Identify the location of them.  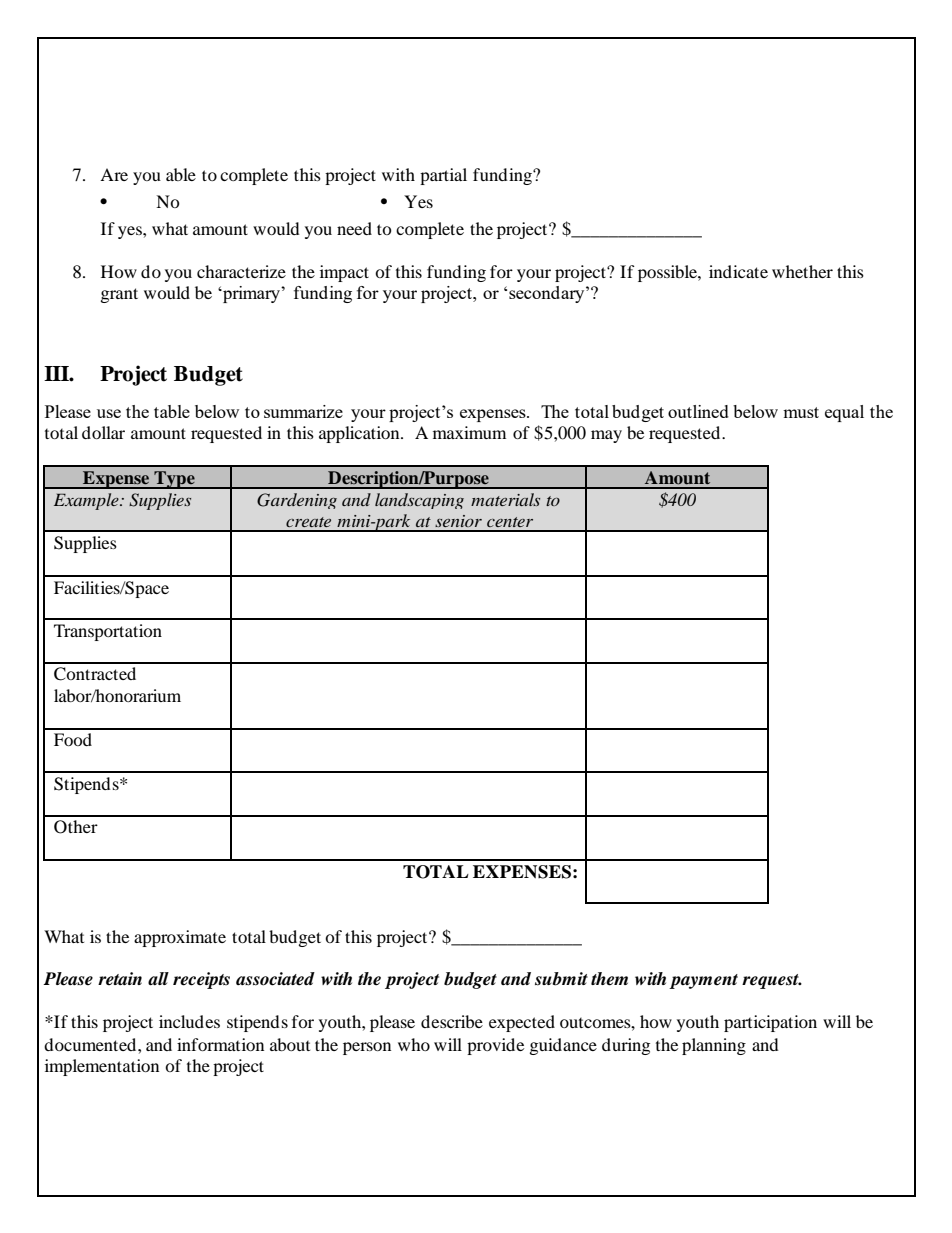
(609, 979).
